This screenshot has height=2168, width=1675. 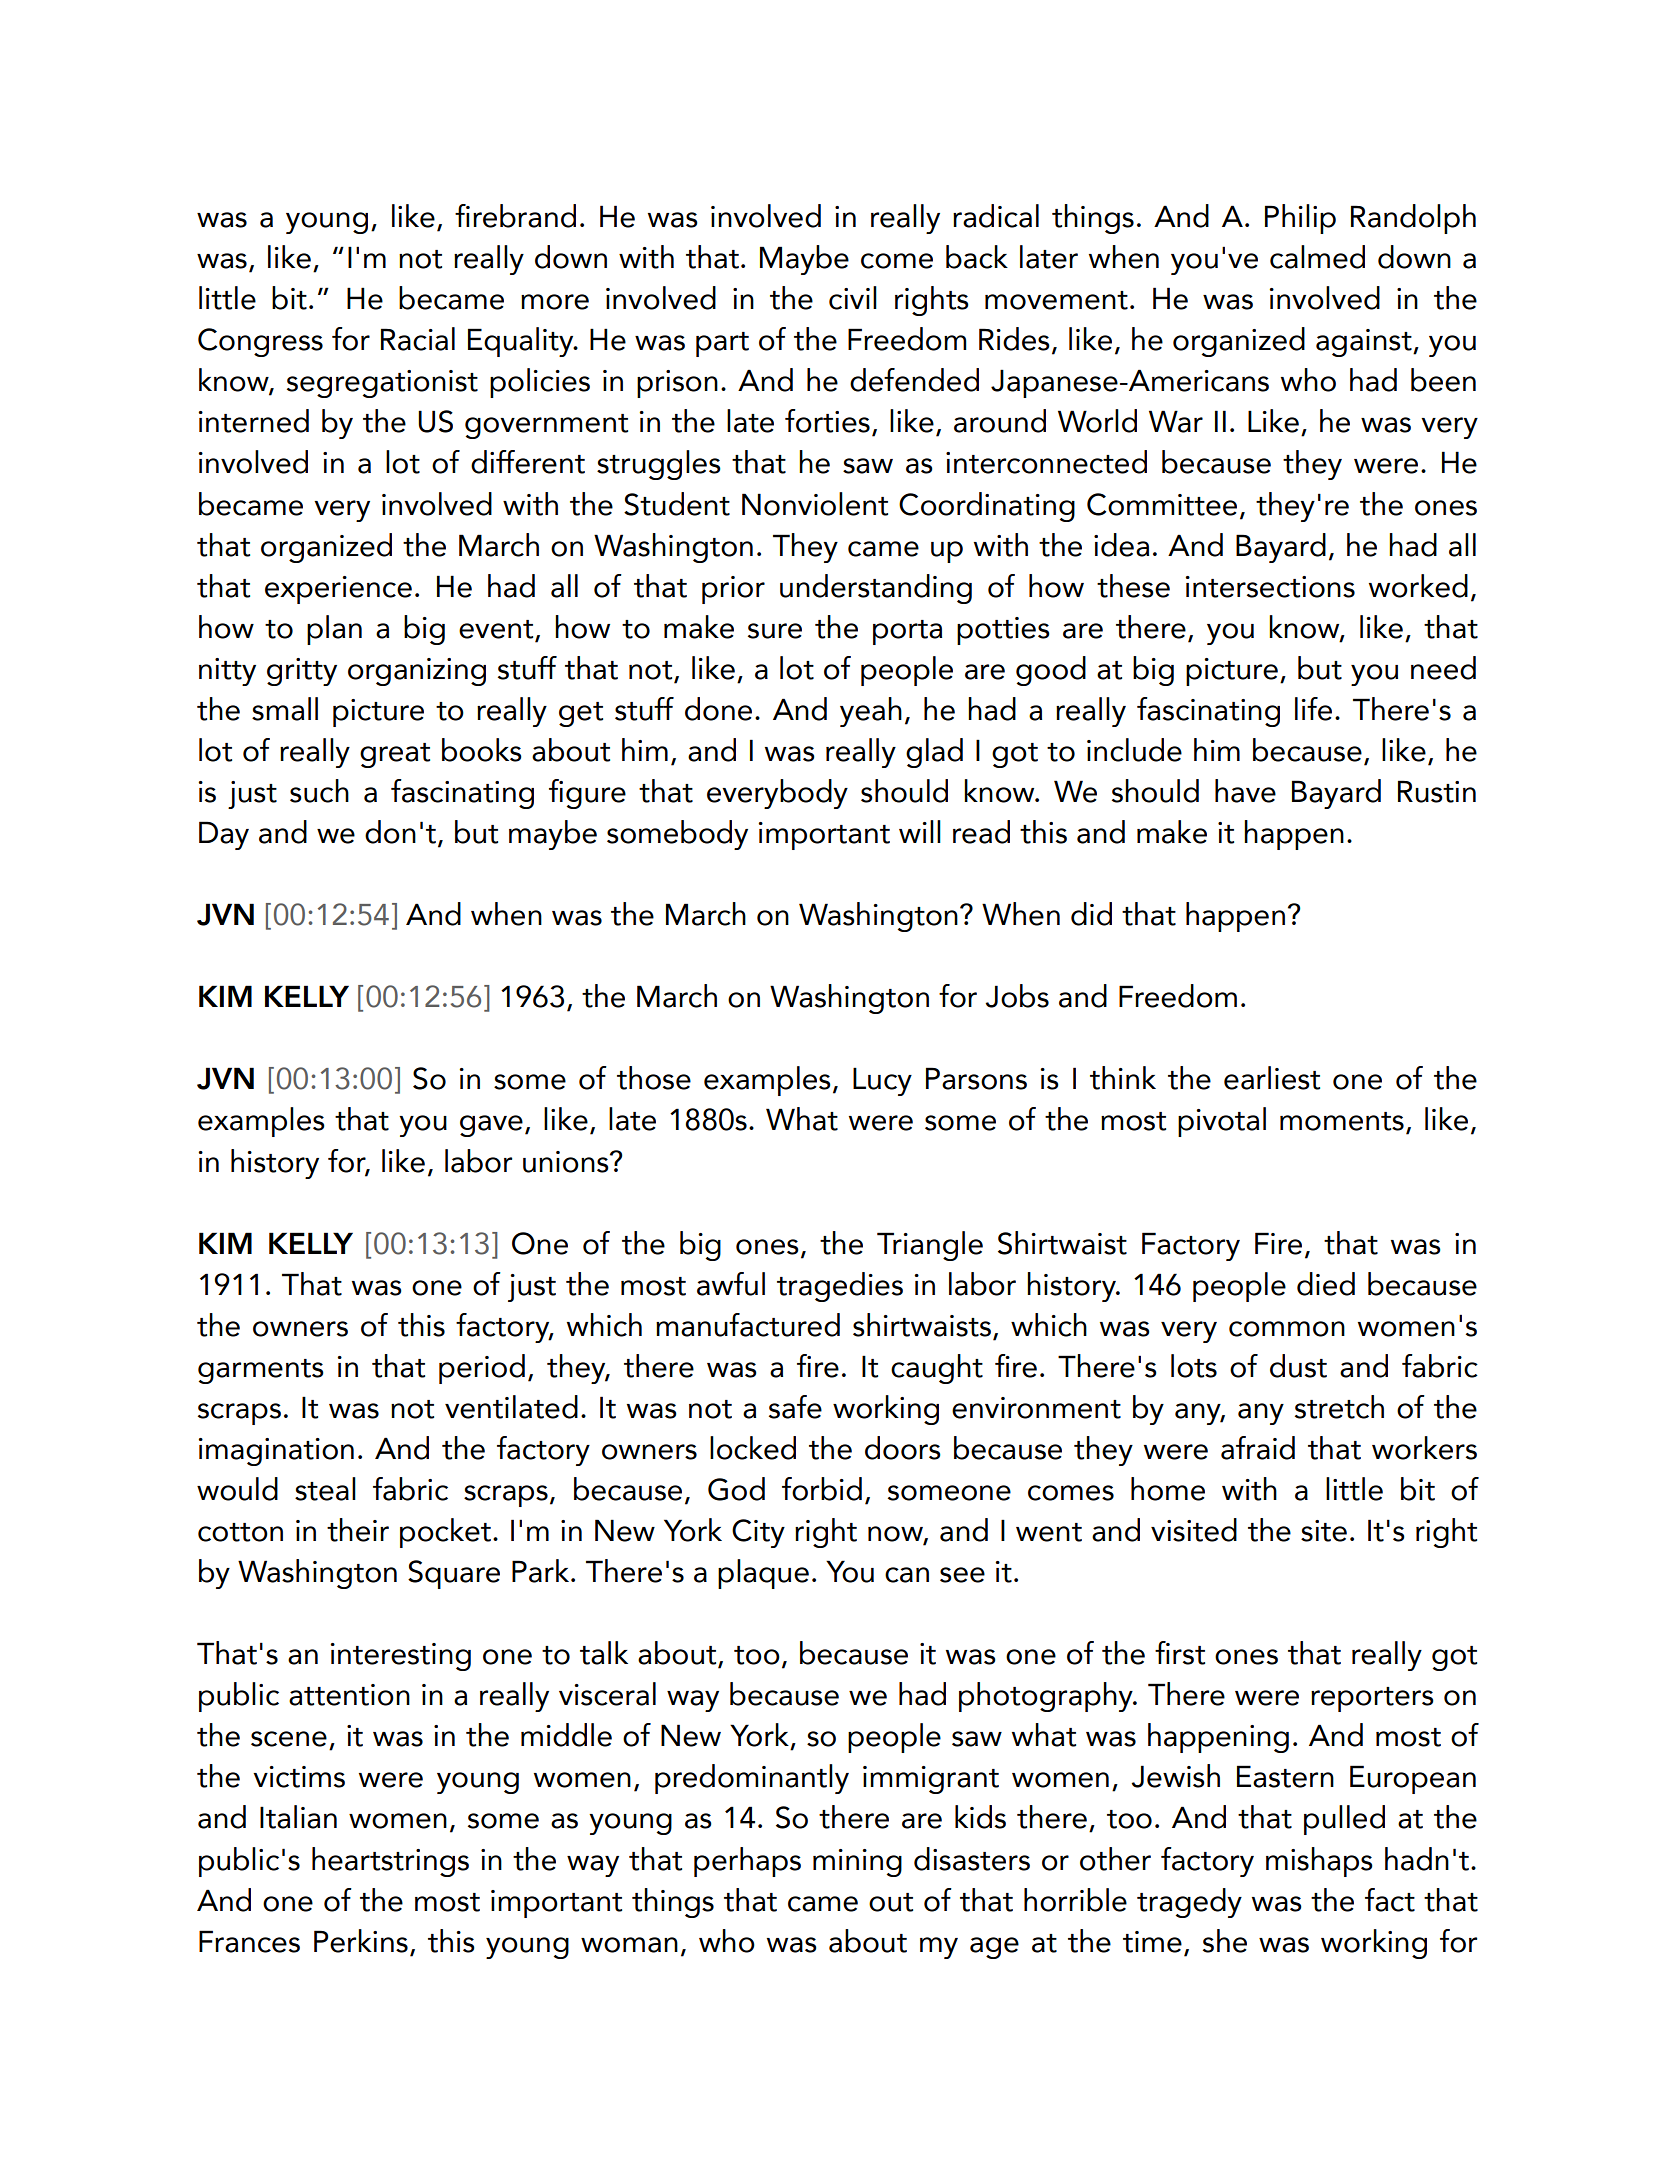 What do you see at coordinates (1319, 1862) in the screenshot?
I see `mishaps` at bounding box center [1319, 1862].
